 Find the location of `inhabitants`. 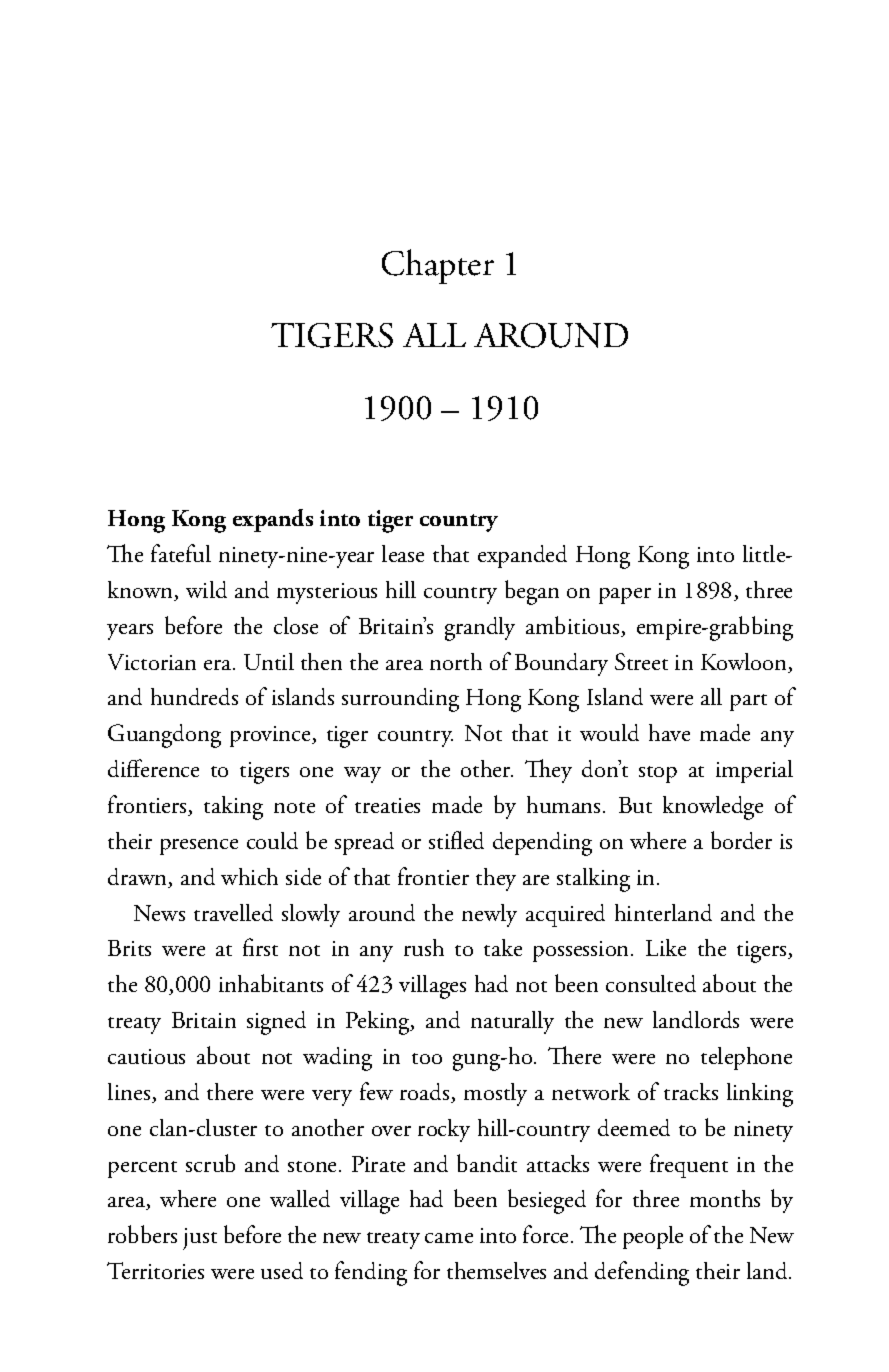

inhabitants is located at coordinates (271, 983).
